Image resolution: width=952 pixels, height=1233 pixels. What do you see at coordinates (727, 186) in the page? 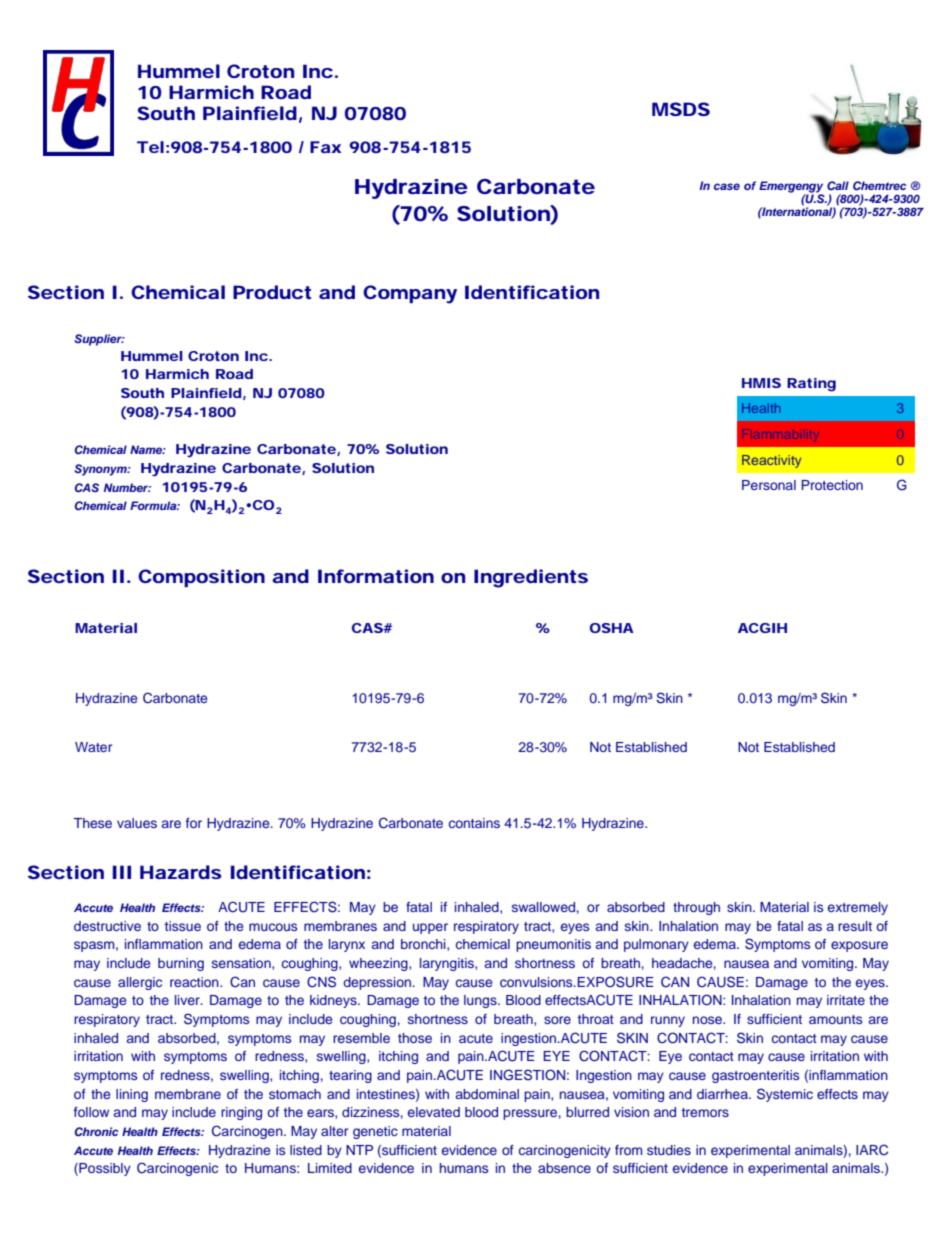
I see `case` at bounding box center [727, 186].
